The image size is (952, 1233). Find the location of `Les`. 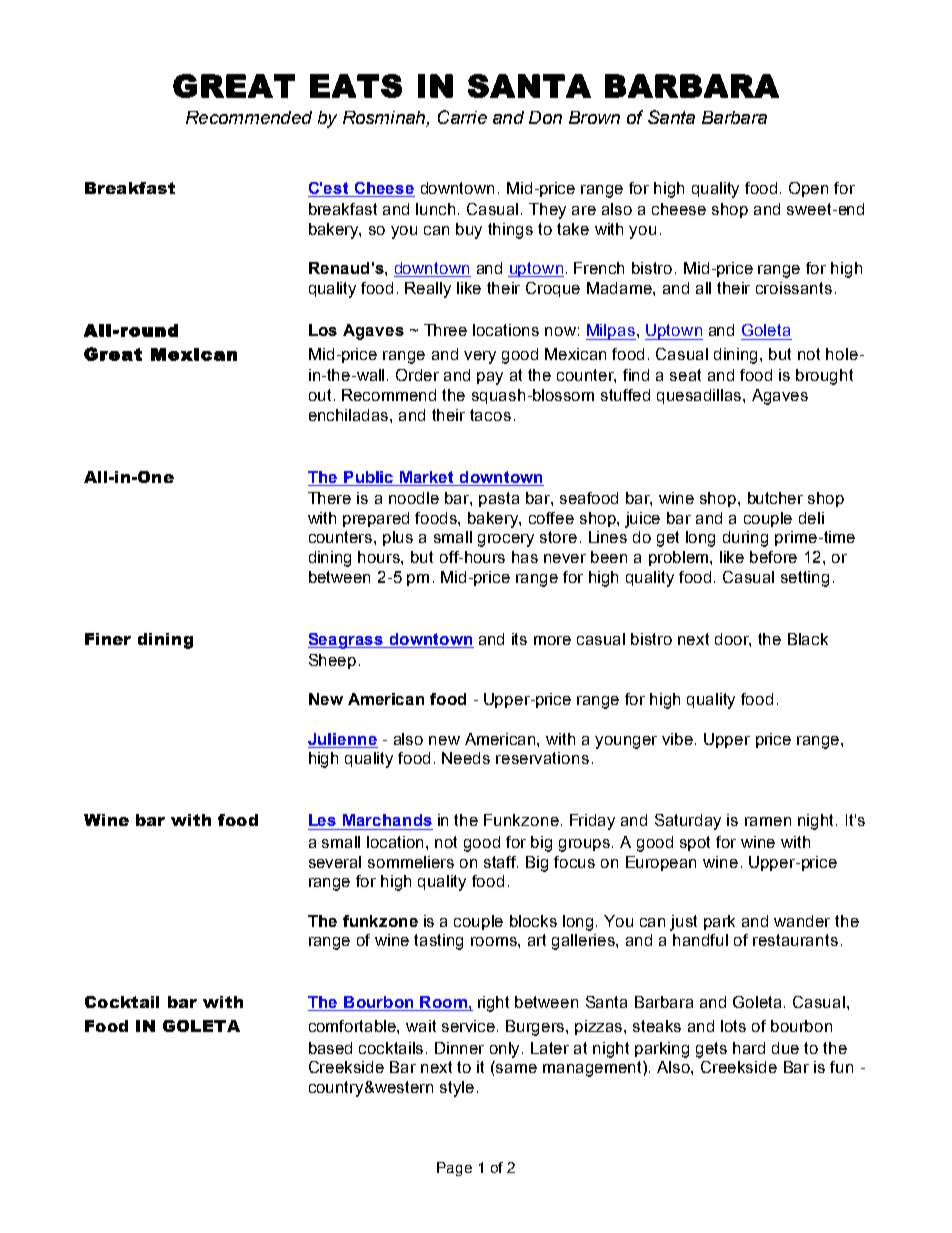

Les is located at coordinates (322, 820).
